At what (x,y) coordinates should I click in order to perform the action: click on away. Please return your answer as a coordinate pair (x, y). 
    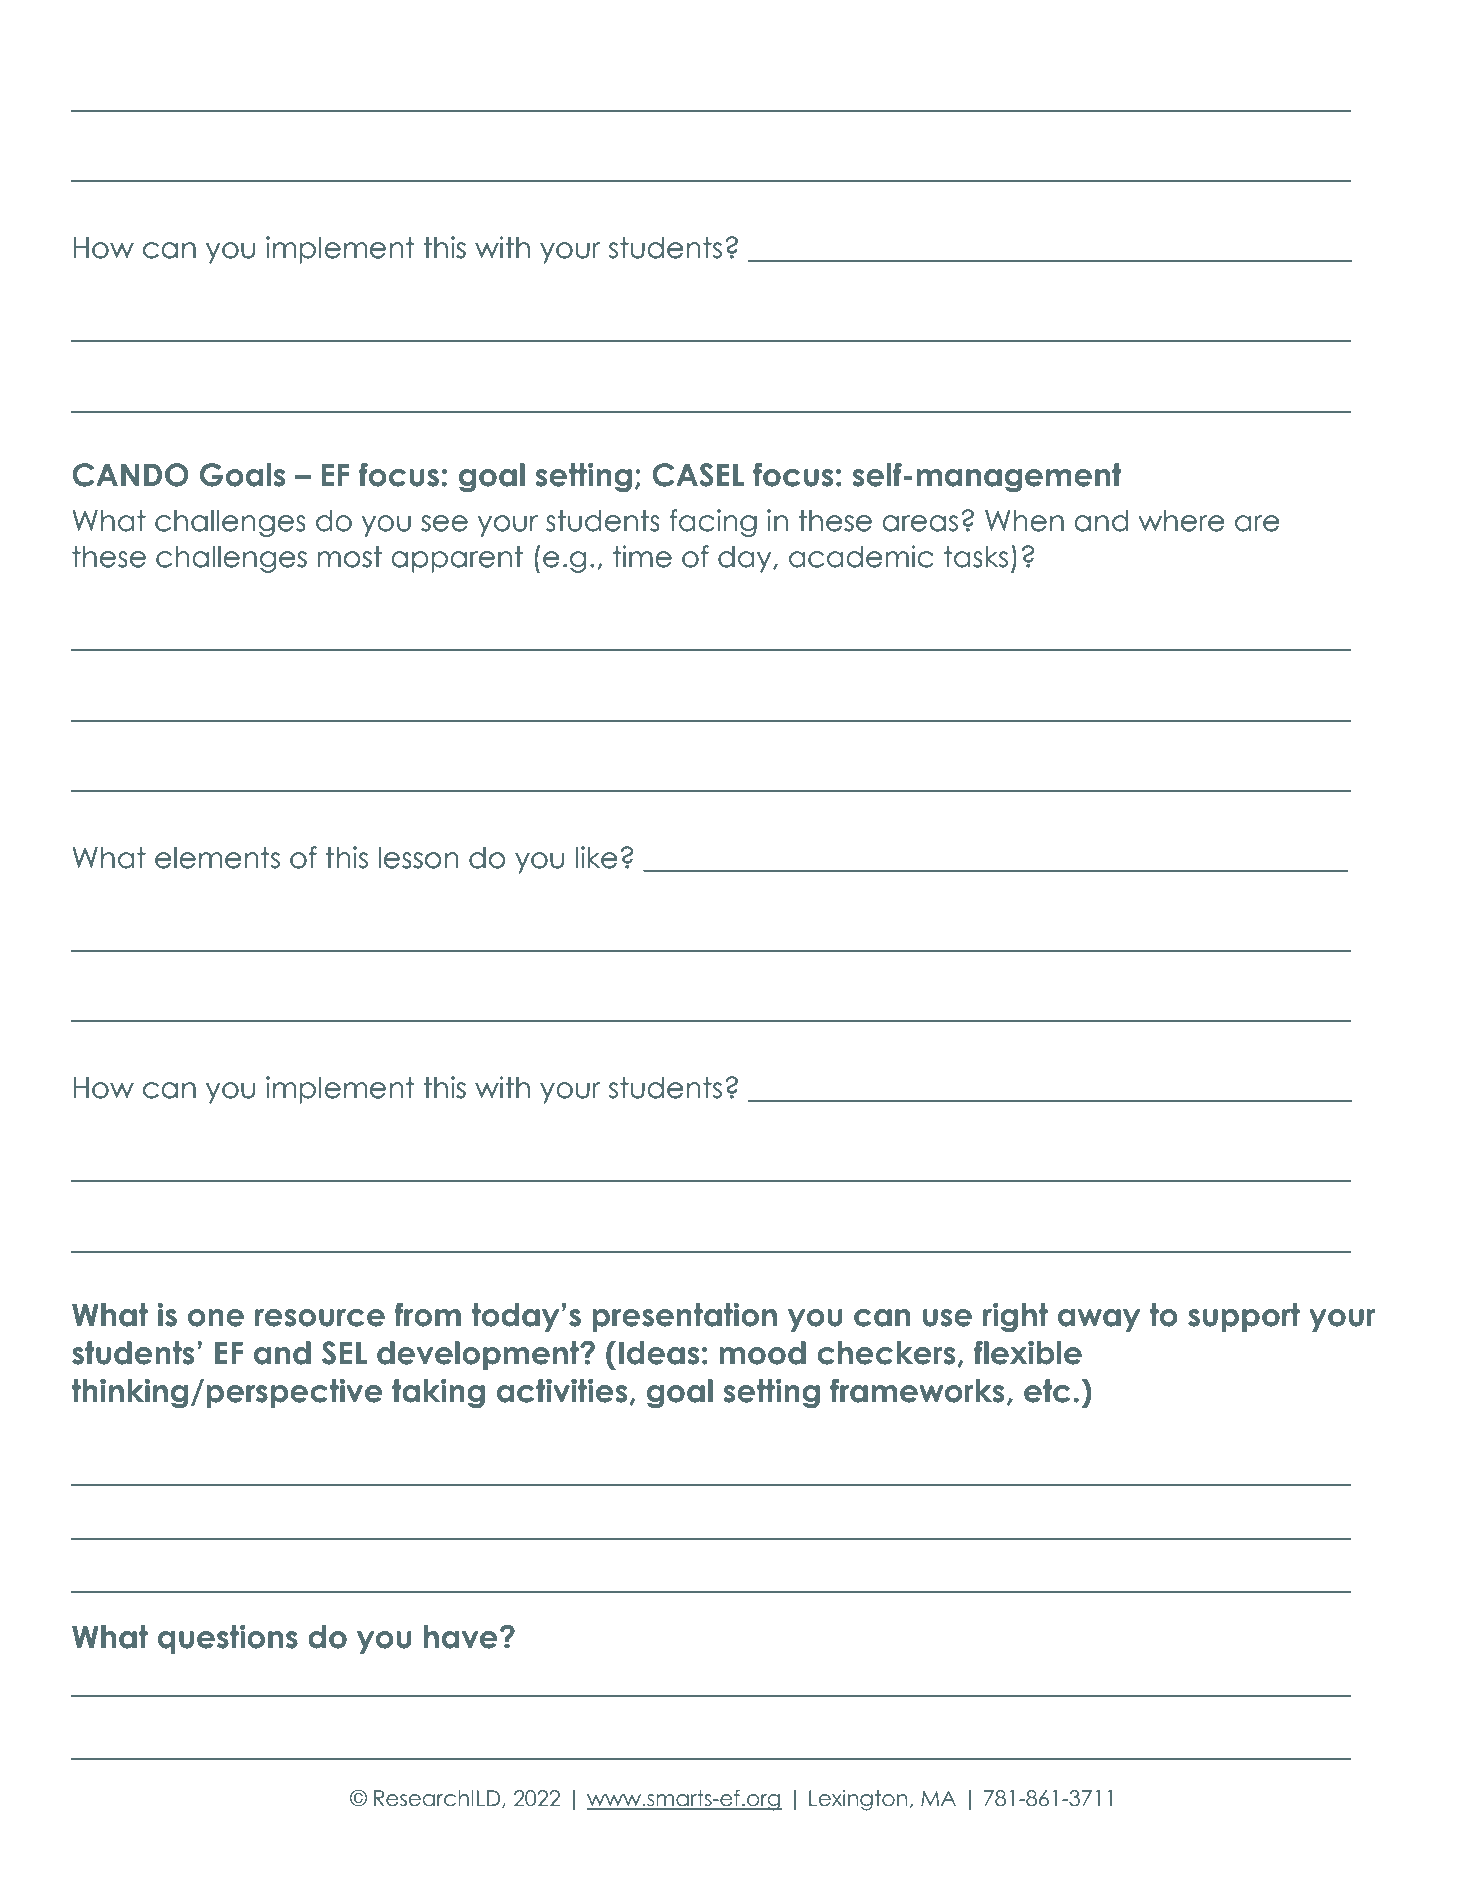
    Looking at the image, I should click on (1099, 1320).
